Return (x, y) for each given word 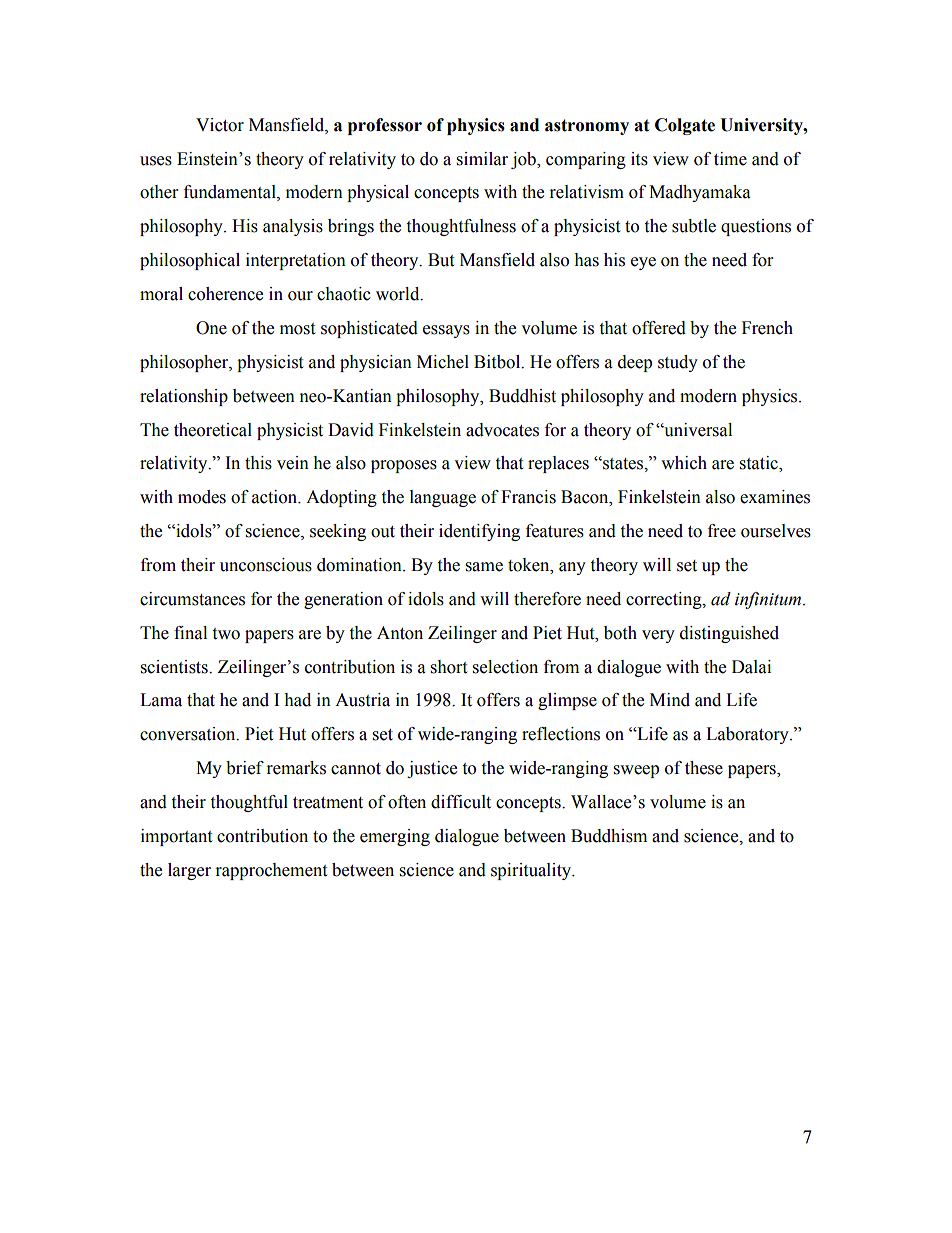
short (449, 667)
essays (446, 331)
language (443, 498)
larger (189, 871)
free (722, 531)
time (730, 159)
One (211, 328)
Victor (220, 125)
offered (659, 328)
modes (202, 497)
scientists (175, 667)
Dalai (751, 667)
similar (482, 159)
